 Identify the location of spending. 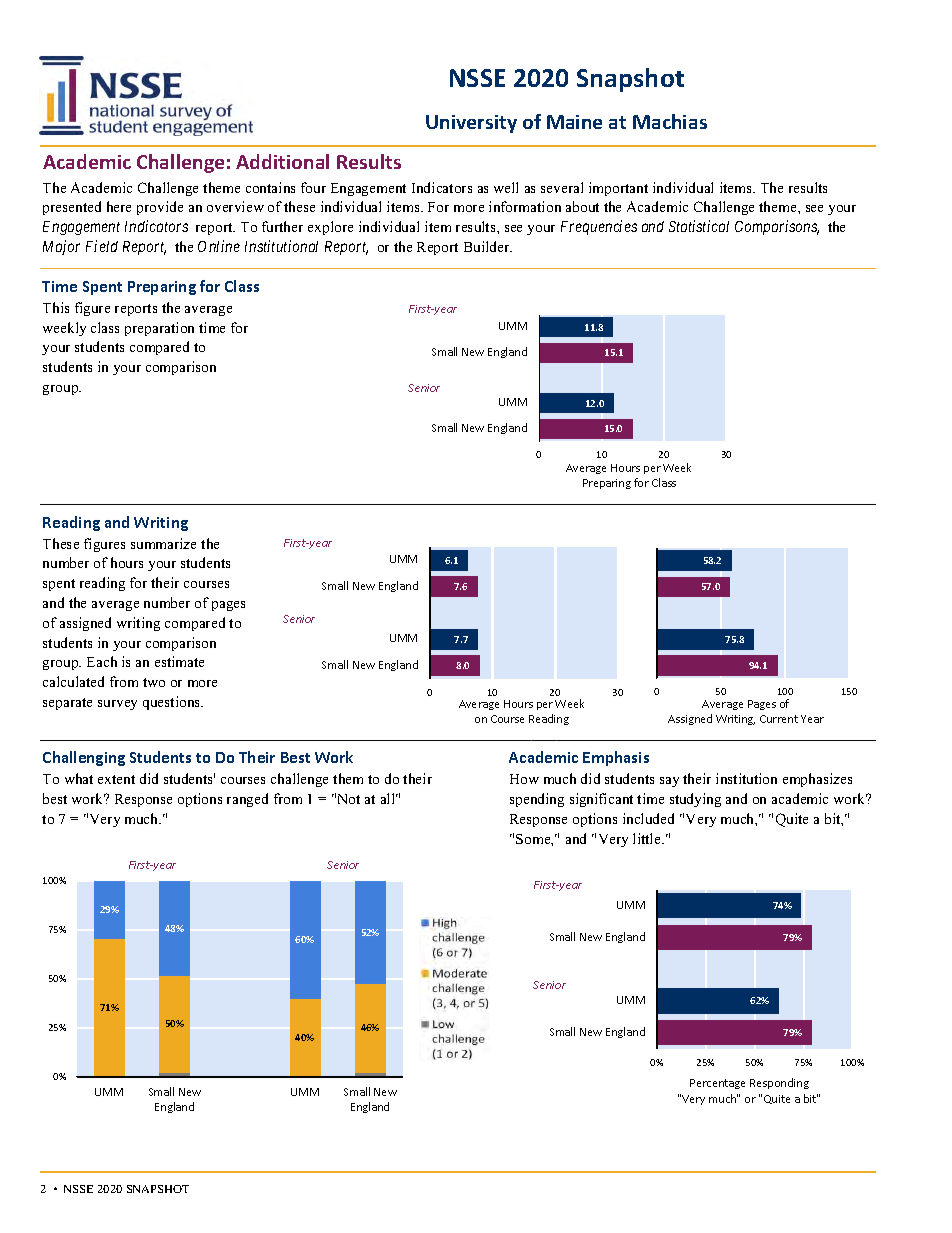
(537, 800).
